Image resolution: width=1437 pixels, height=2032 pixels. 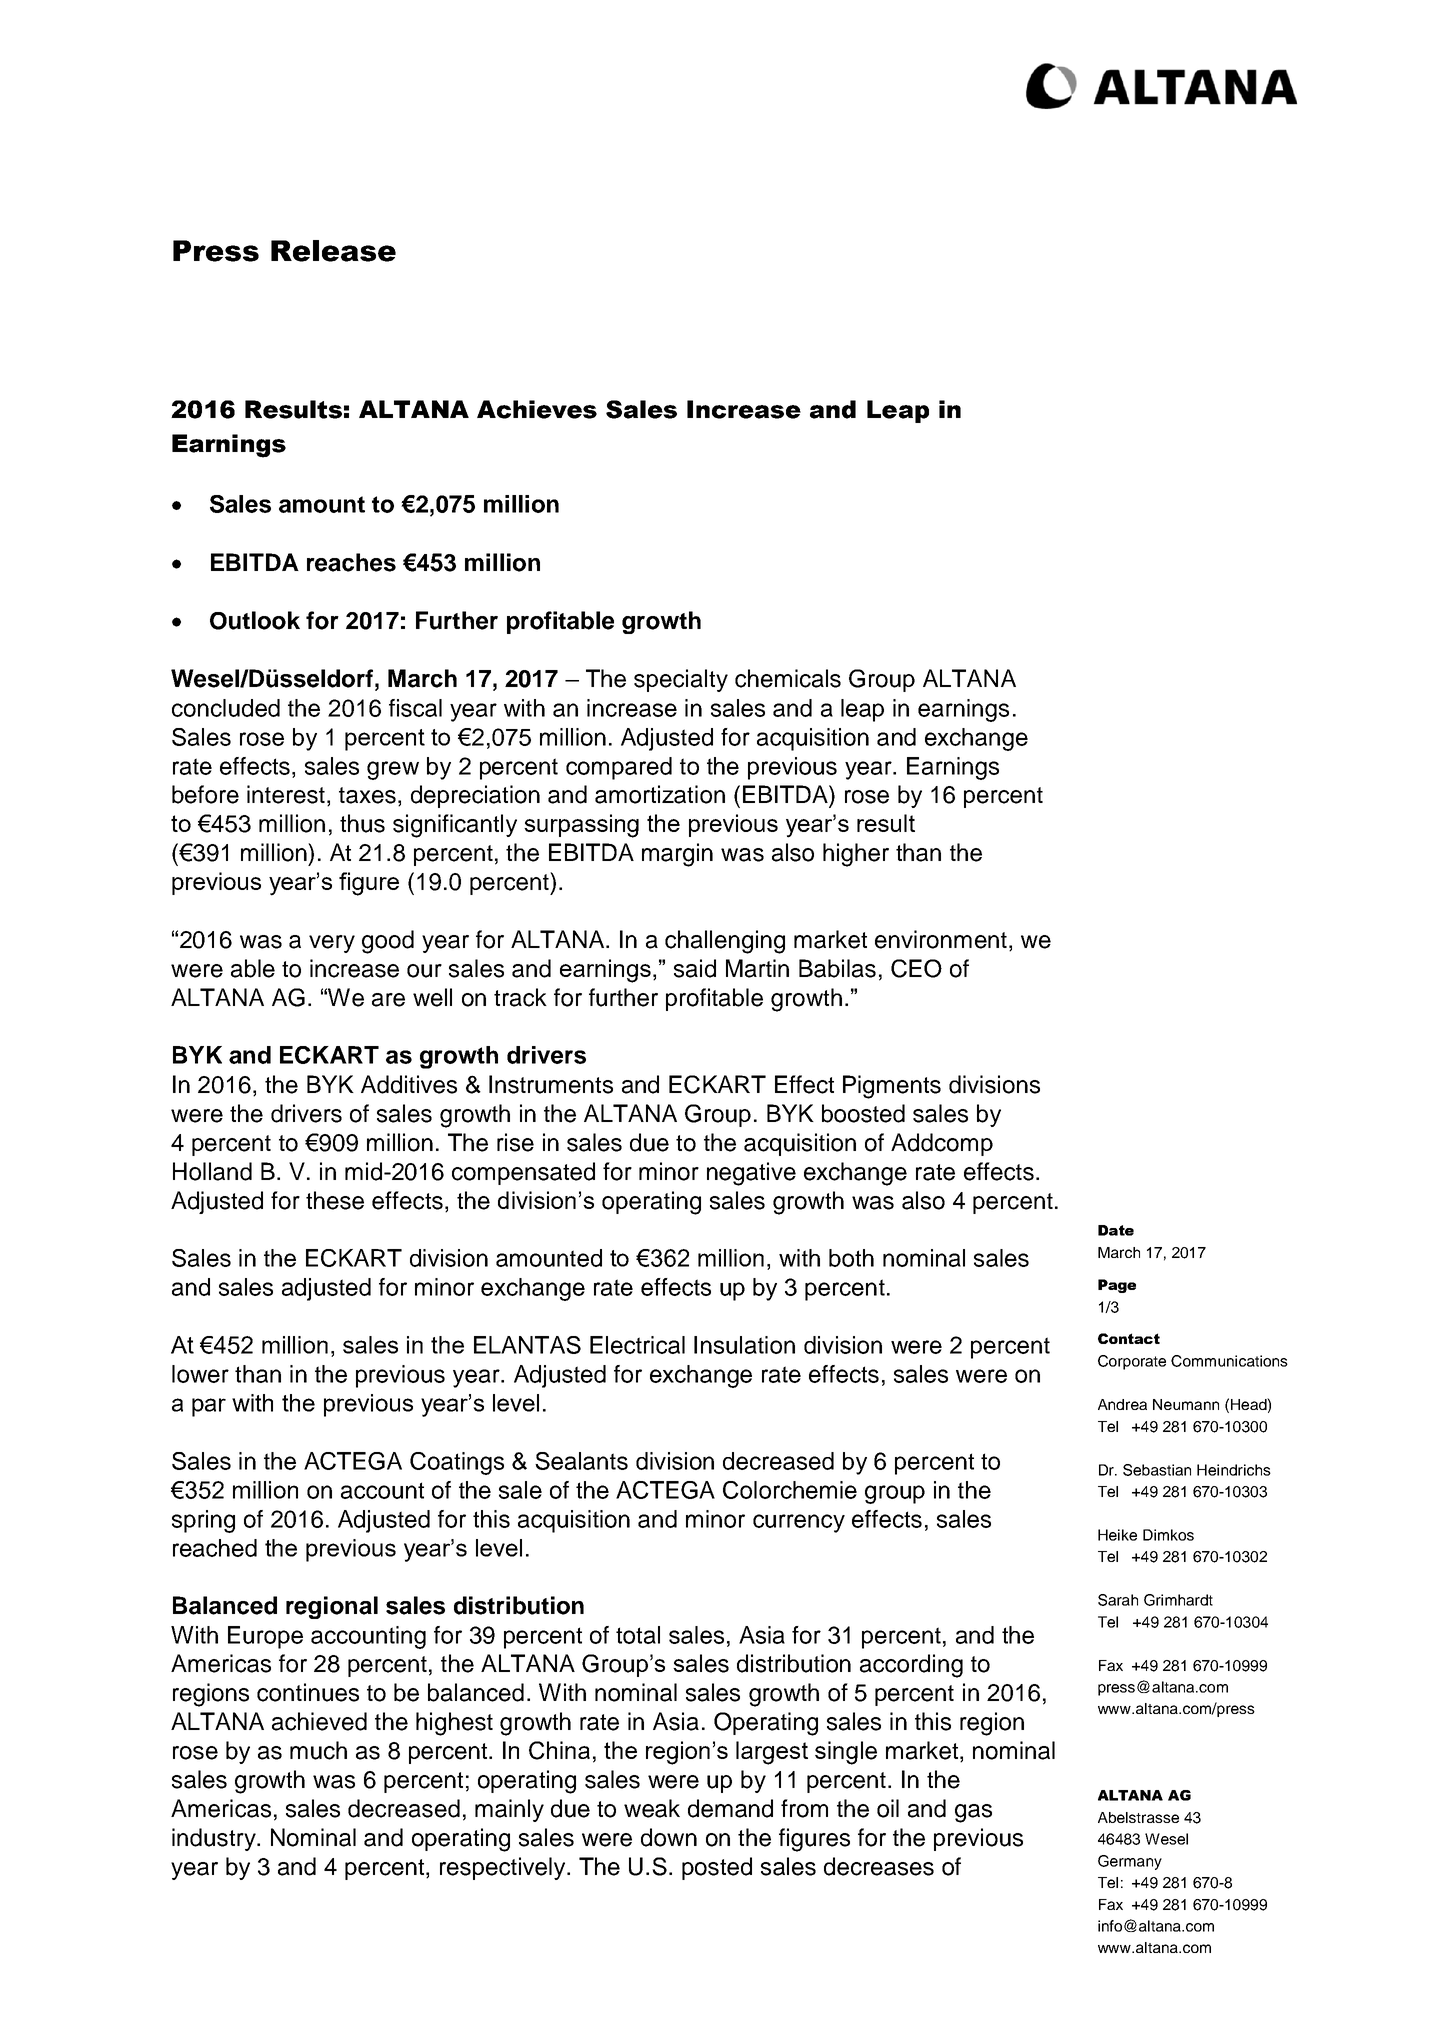 I want to click on interest, so click(x=286, y=794).
